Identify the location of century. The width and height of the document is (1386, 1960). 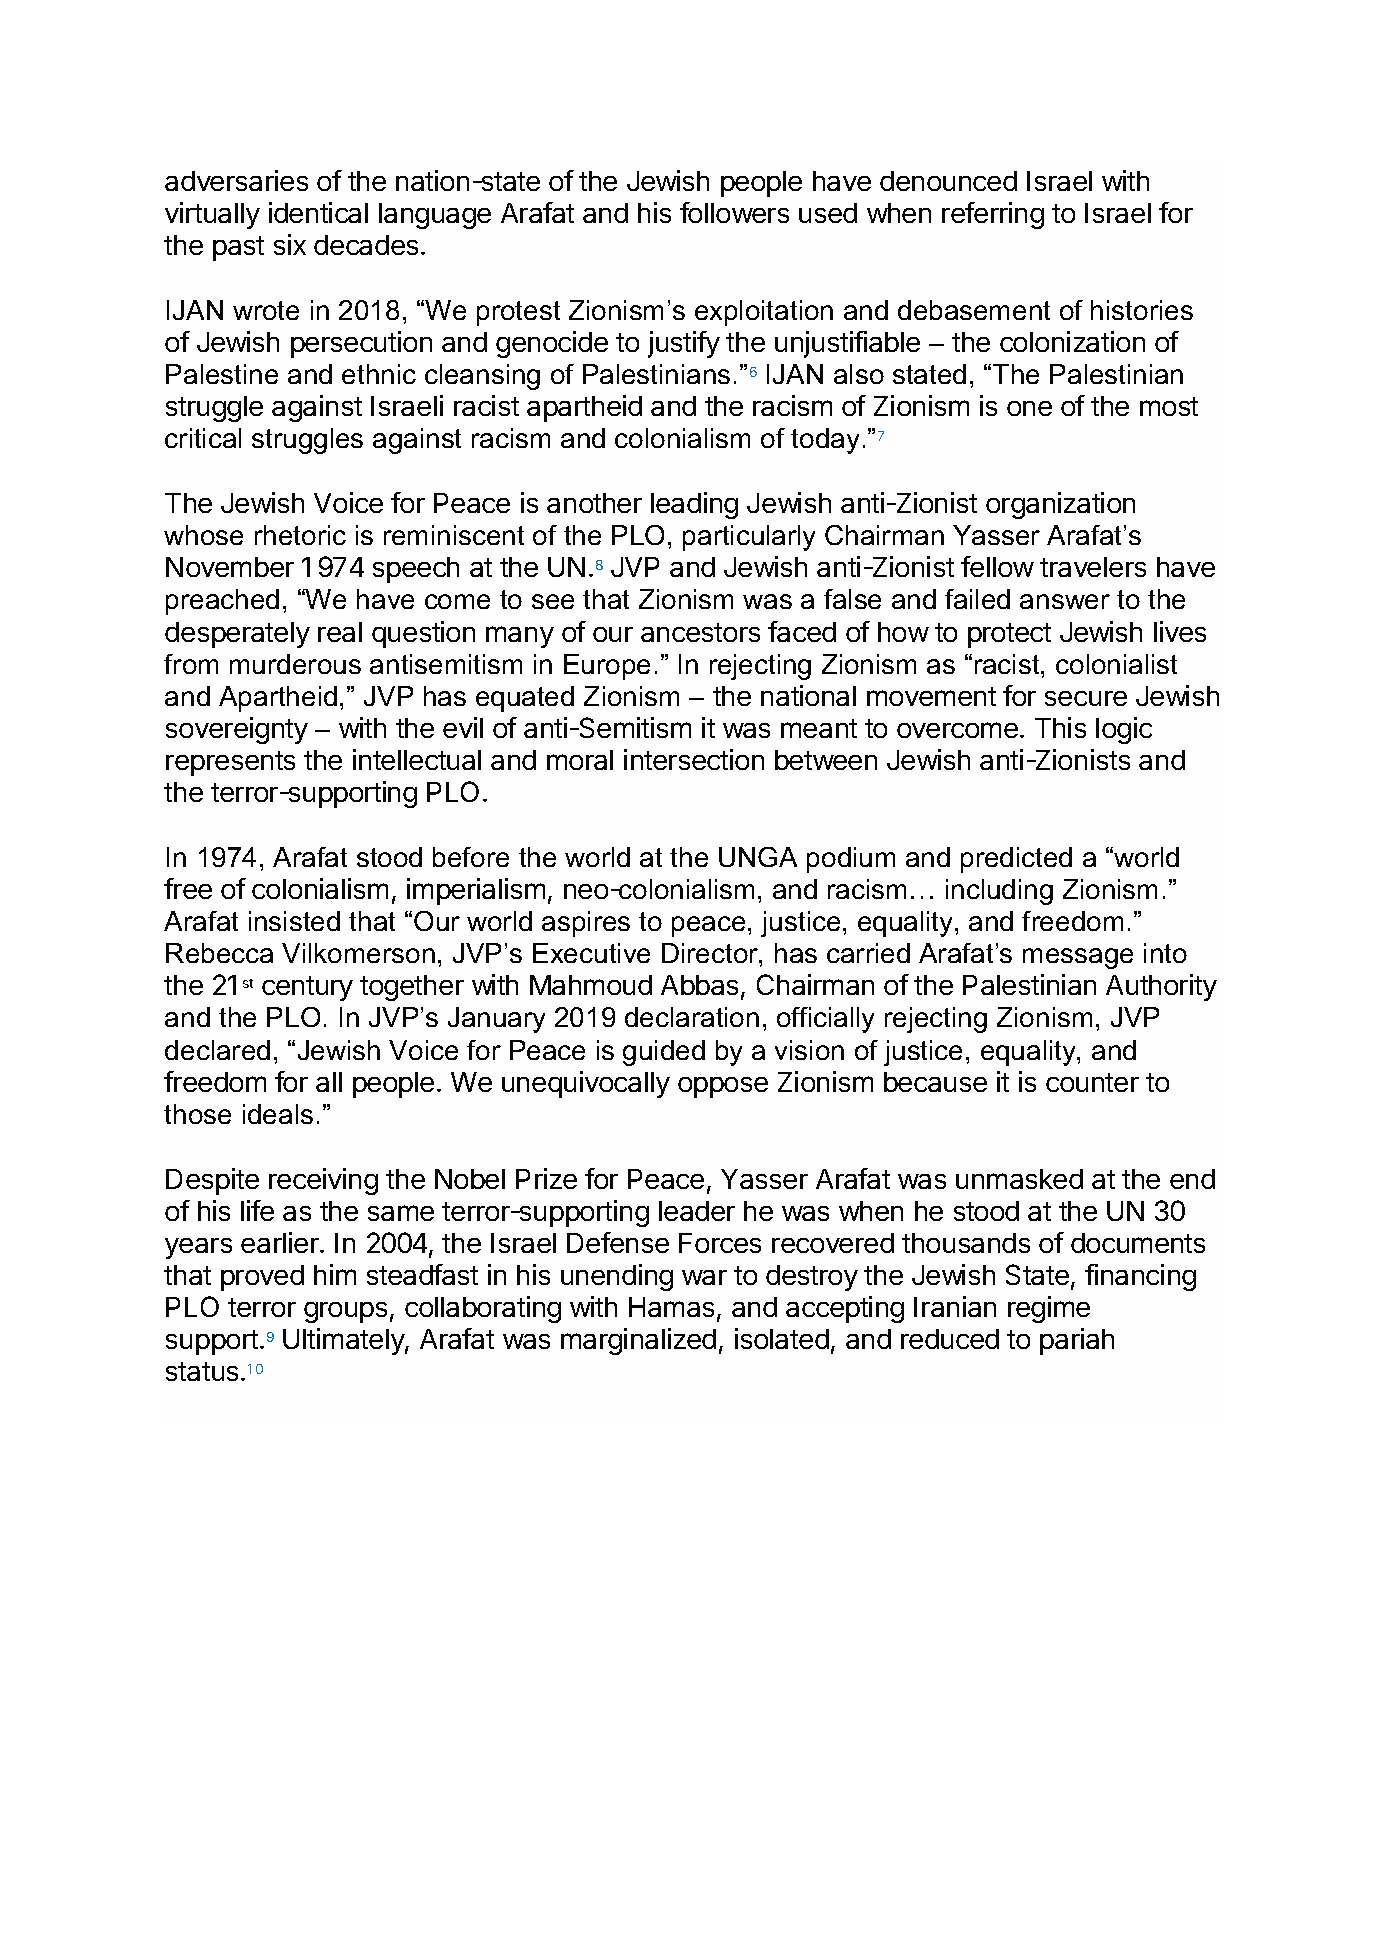
(307, 988).
